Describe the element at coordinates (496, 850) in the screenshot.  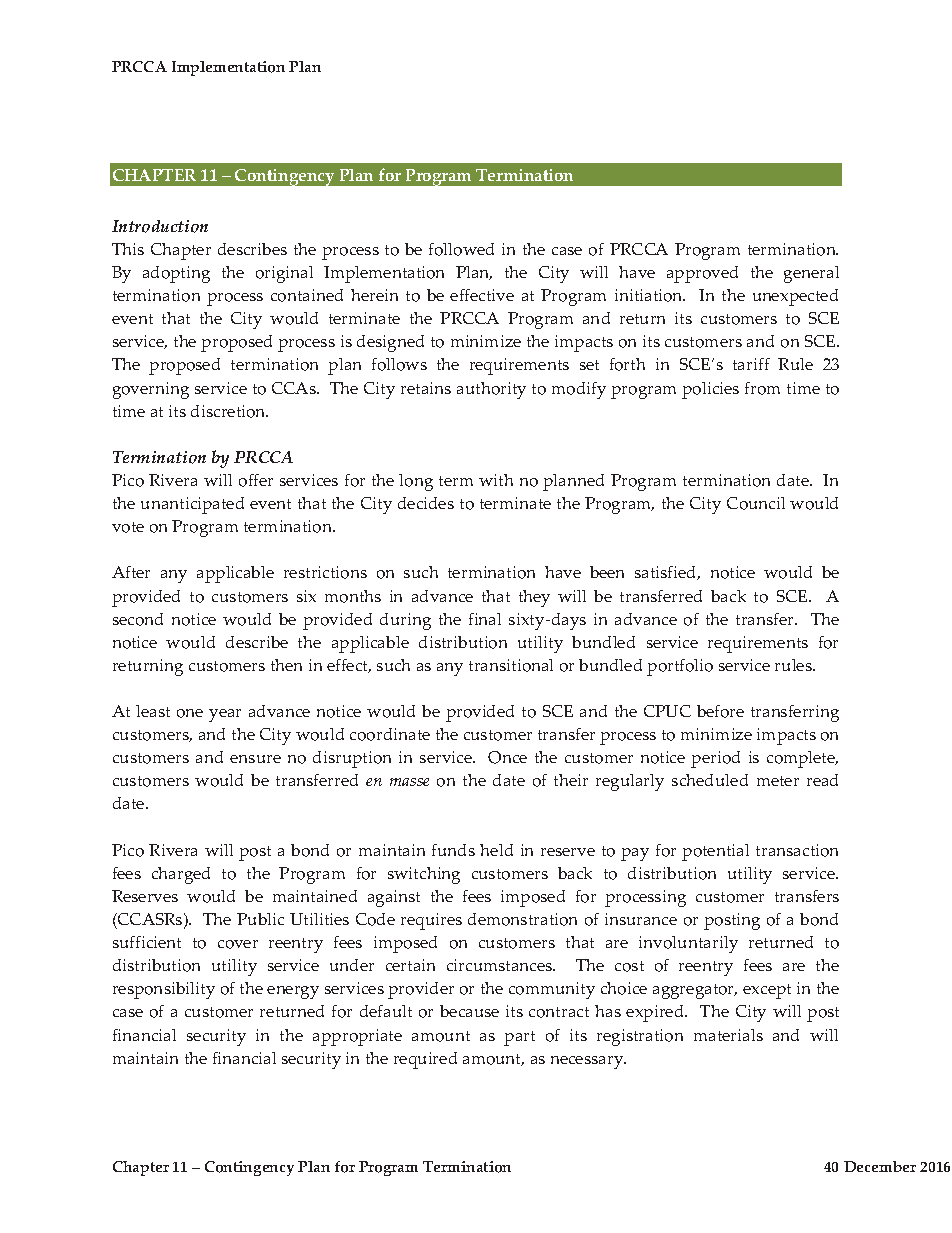
I see `held` at that location.
